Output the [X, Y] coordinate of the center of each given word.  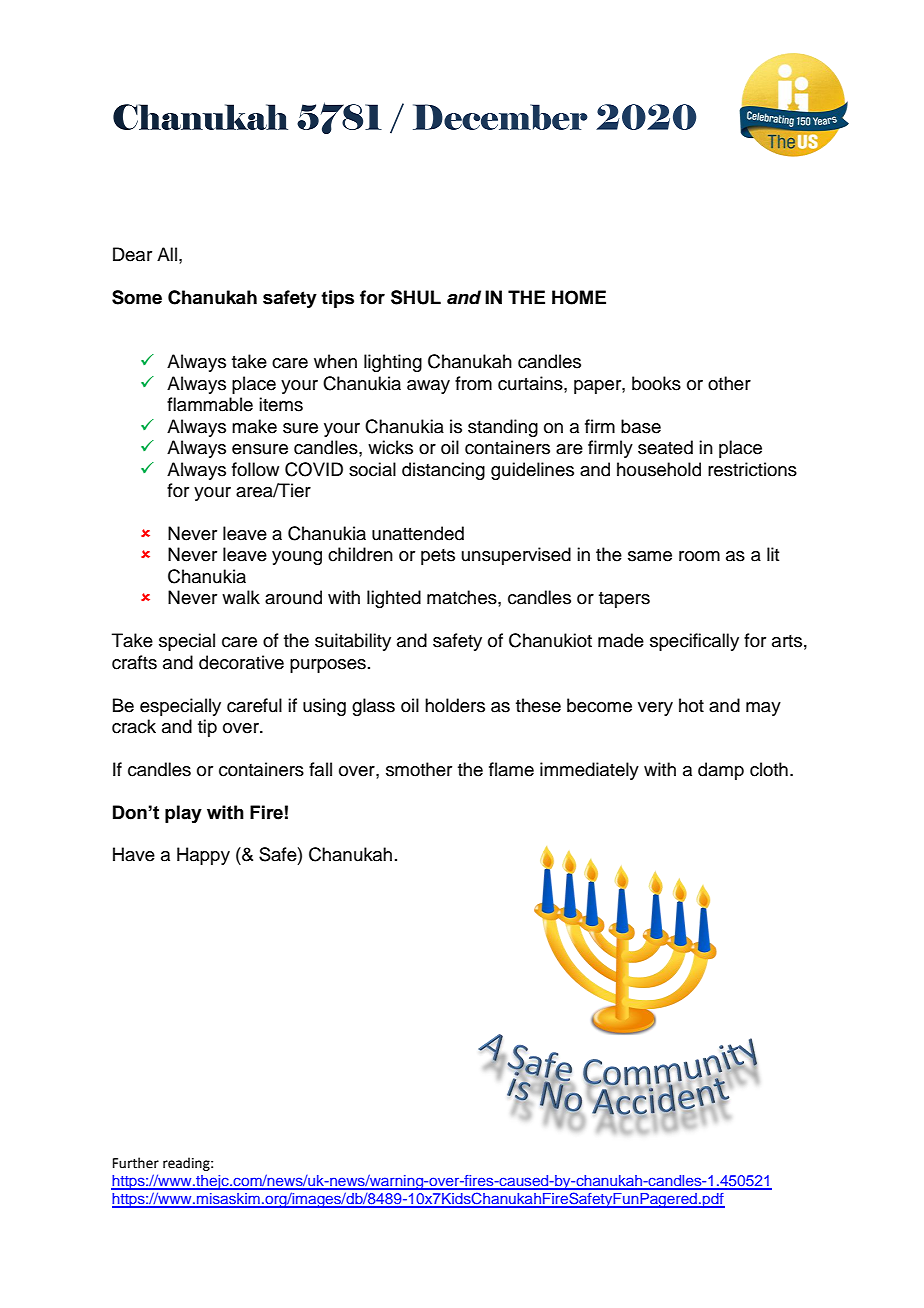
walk [241, 597]
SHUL [416, 297]
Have [134, 854]
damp [721, 771]
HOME [579, 297]
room [699, 556]
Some [137, 297]
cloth [769, 769]
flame [511, 769]
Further [136, 1163]
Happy [203, 856]
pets [438, 557]
